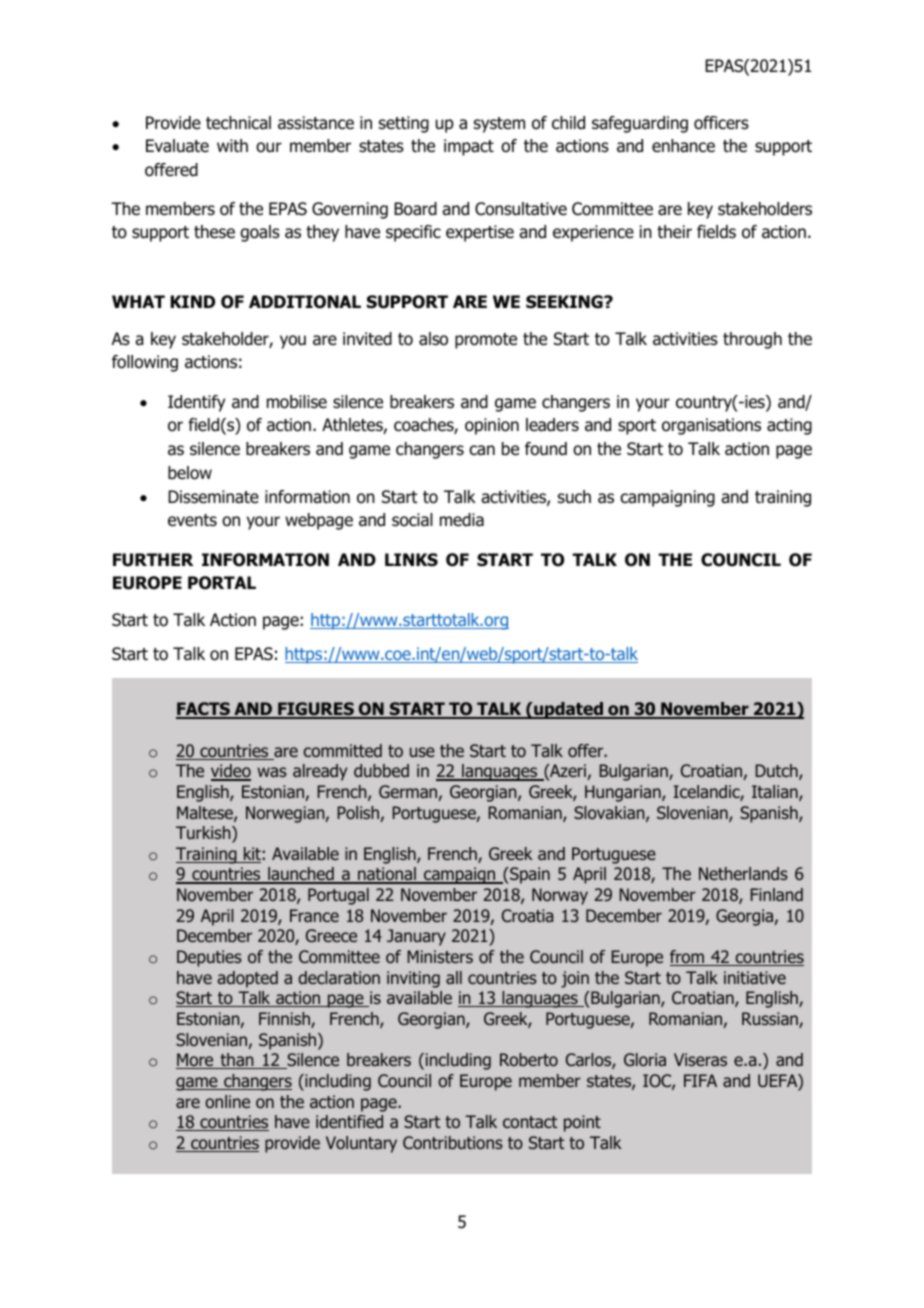  Describe the element at coordinates (227, 1101) in the image. I see `online` at that location.
